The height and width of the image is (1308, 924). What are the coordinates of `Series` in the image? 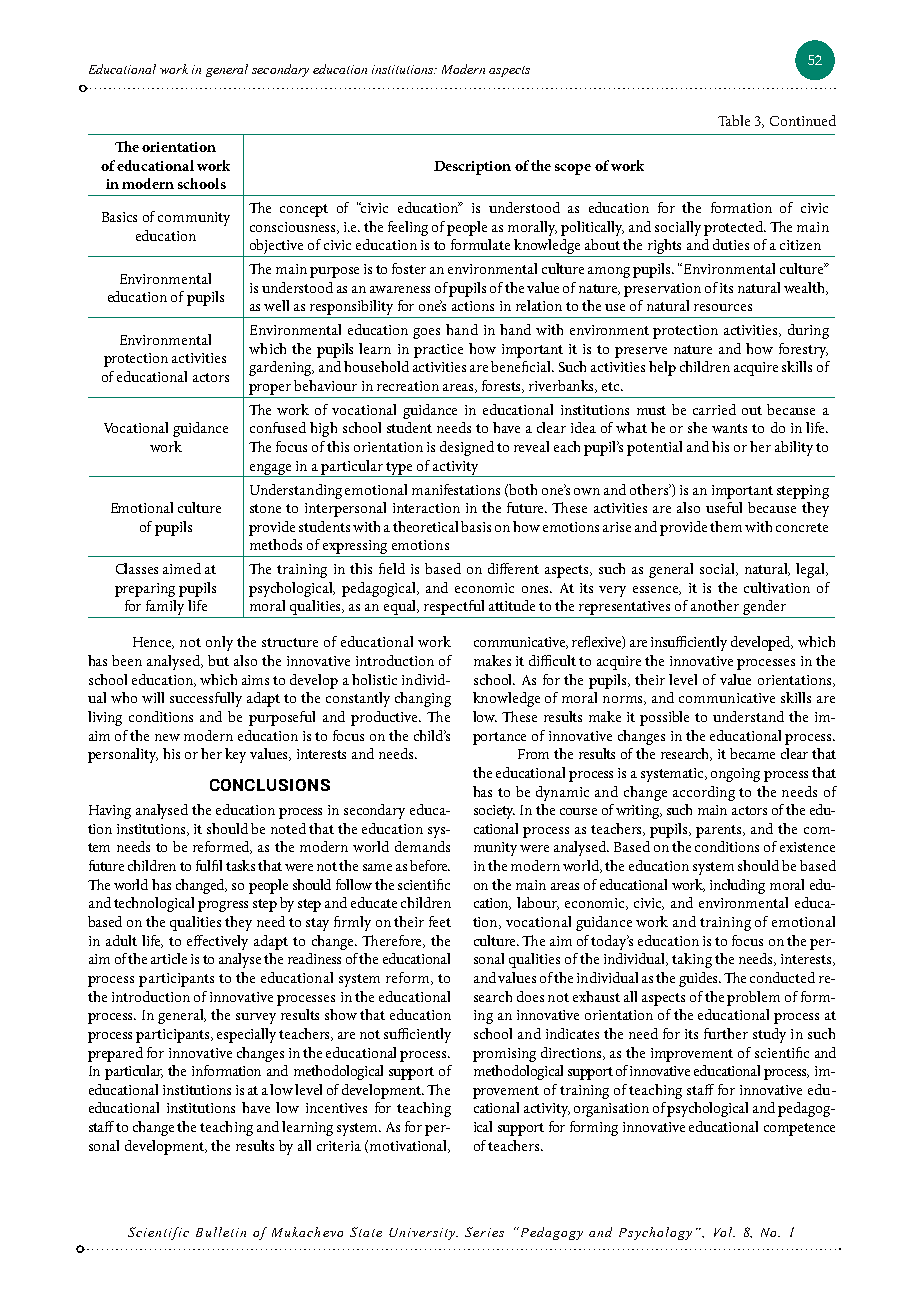 It's located at (484, 1232).
